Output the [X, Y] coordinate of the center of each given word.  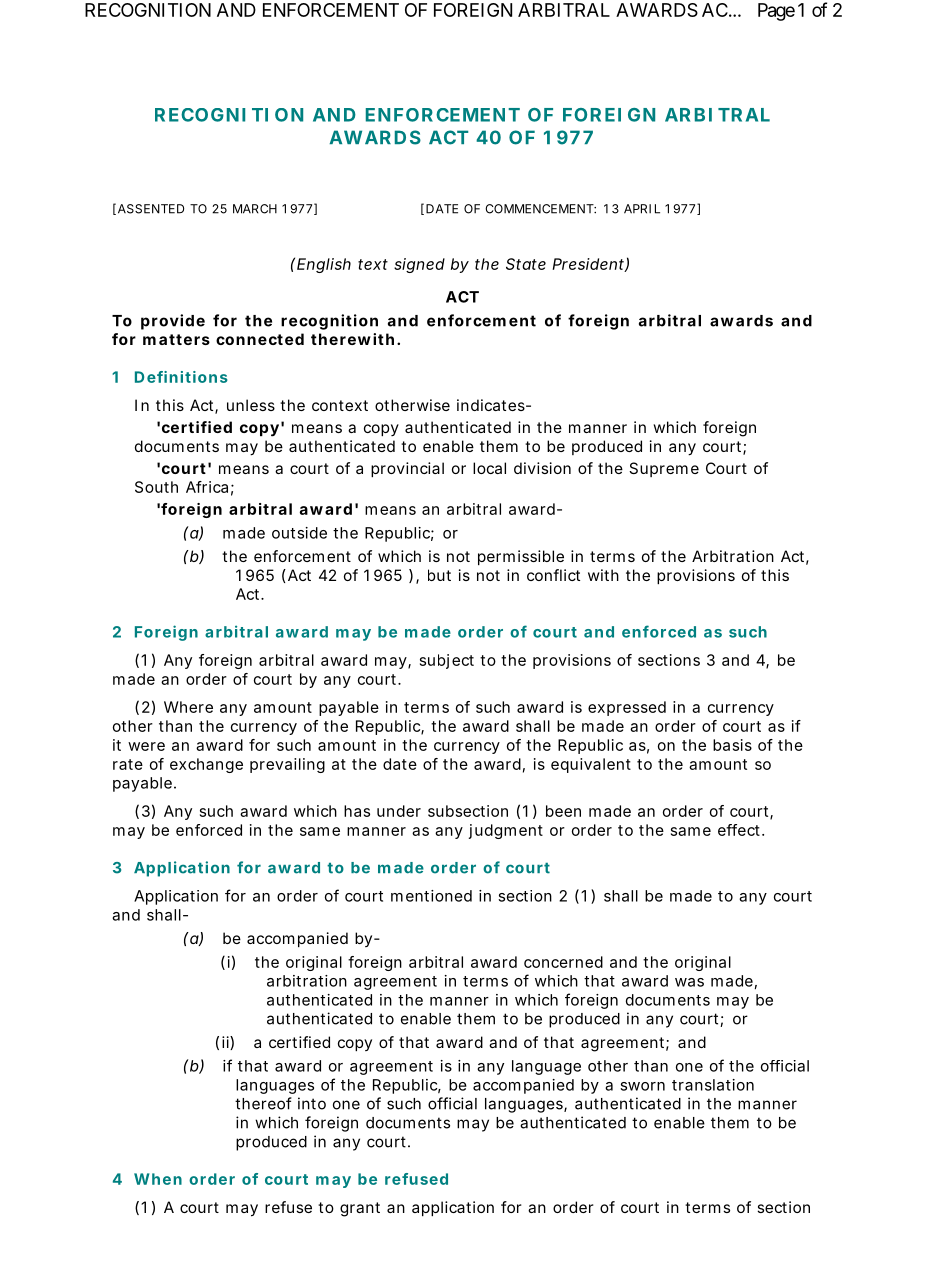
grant [360, 1209]
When [158, 1179]
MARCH [255, 209]
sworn [642, 1086]
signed [419, 265]
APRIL [642, 209]
